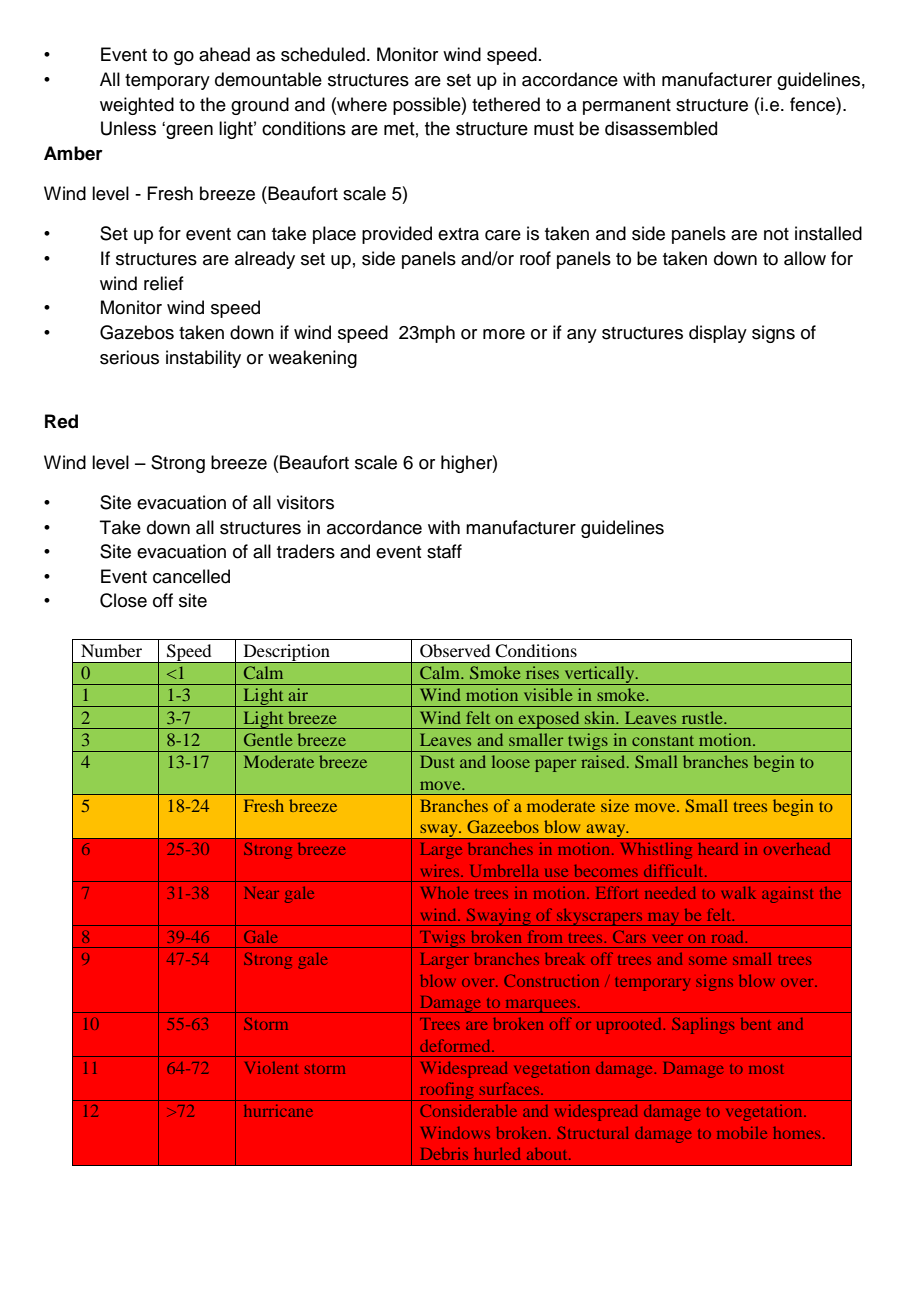 The height and width of the screenshot is (1308, 924). Describe the element at coordinates (506, 104) in the screenshot. I see `tethered` at that location.
